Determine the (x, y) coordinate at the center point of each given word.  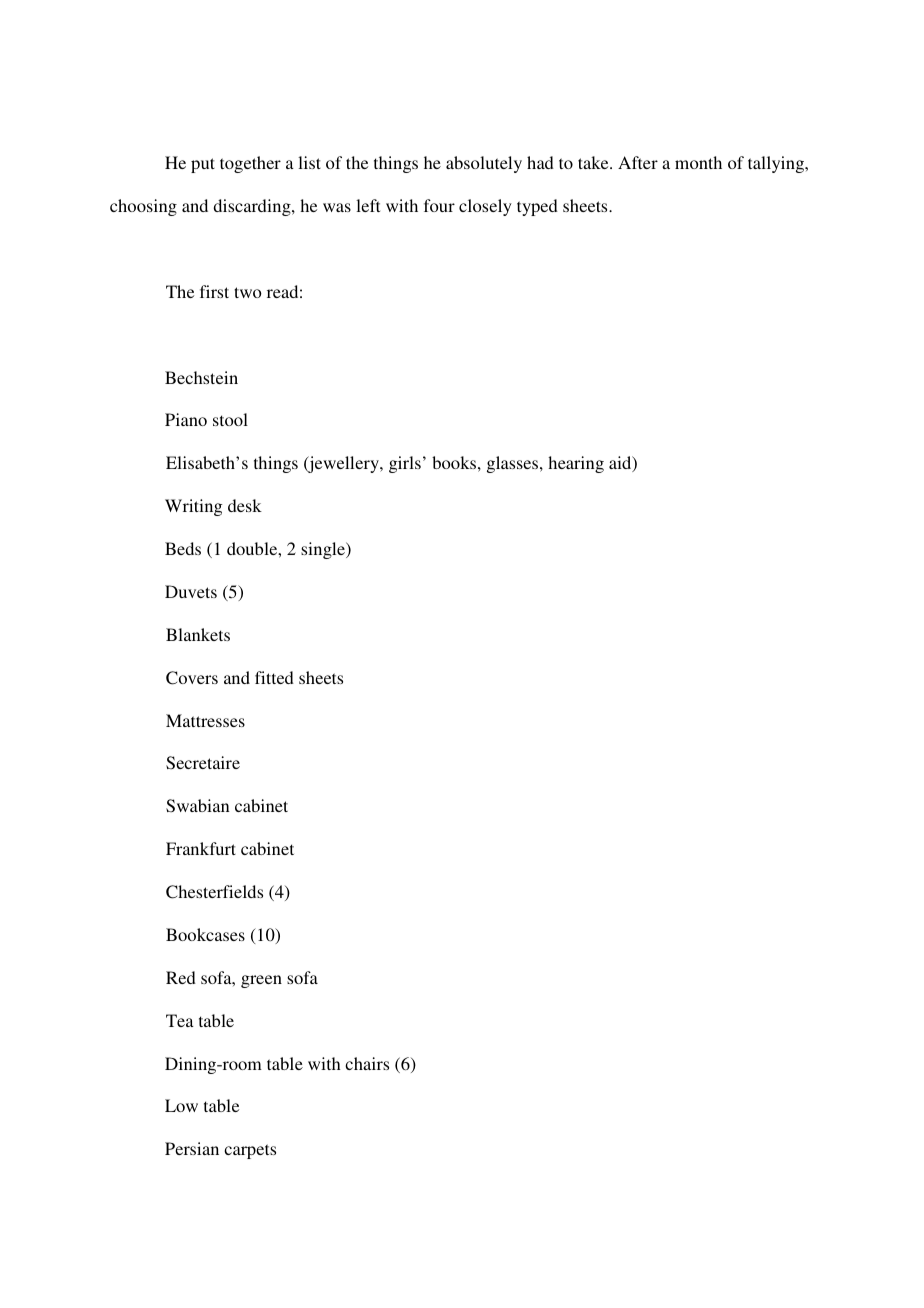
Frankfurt (201, 848)
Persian (192, 1148)
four (439, 205)
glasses (514, 464)
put (203, 165)
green (261, 981)
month (698, 162)
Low (181, 1105)
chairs (367, 1063)
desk (245, 505)
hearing (576, 464)
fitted (274, 677)
